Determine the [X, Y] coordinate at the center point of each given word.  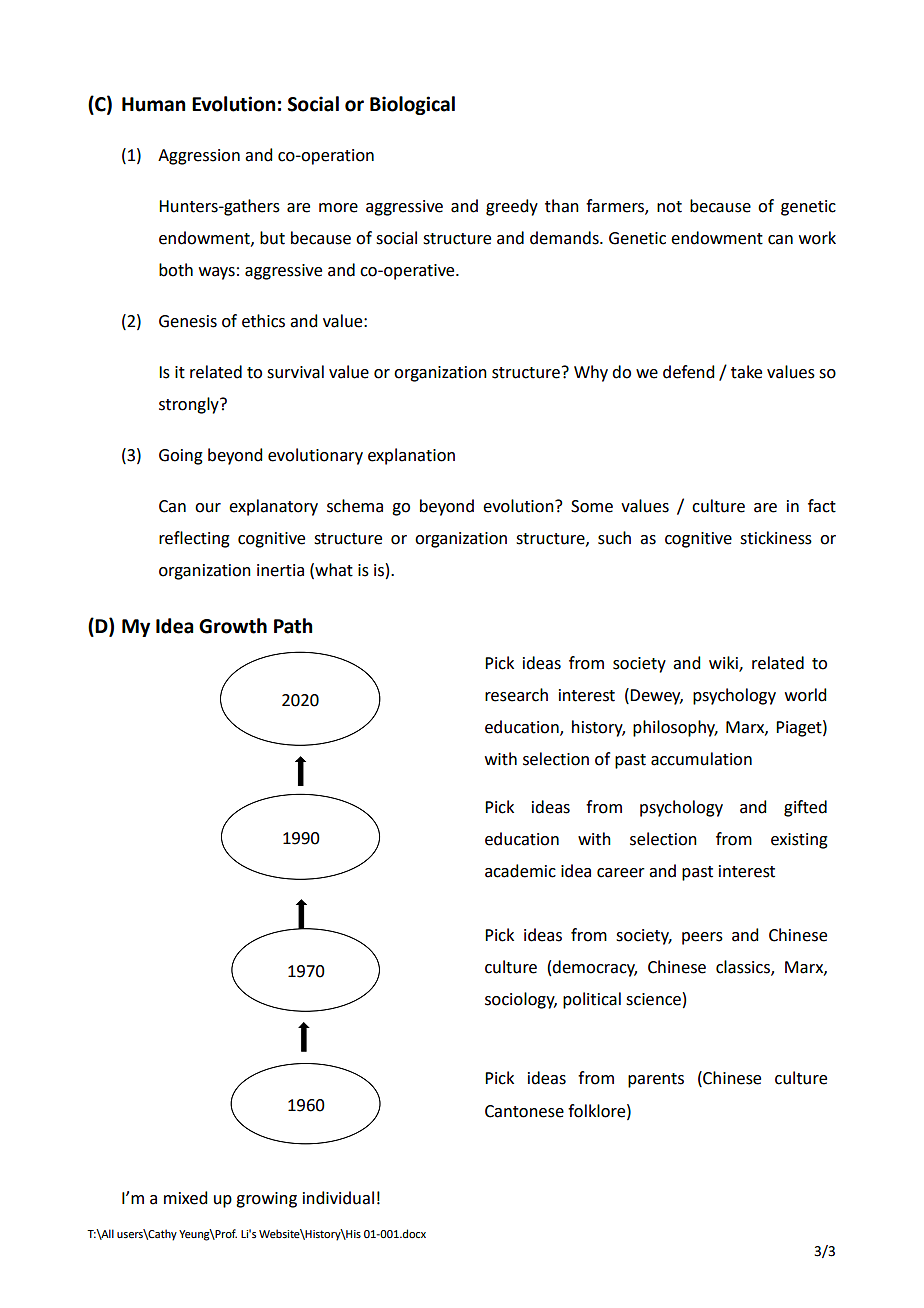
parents [656, 1080]
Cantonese [524, 1111]
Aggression [199, 157]
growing [266, 1200]
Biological [412, 105]
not [669, 207]
